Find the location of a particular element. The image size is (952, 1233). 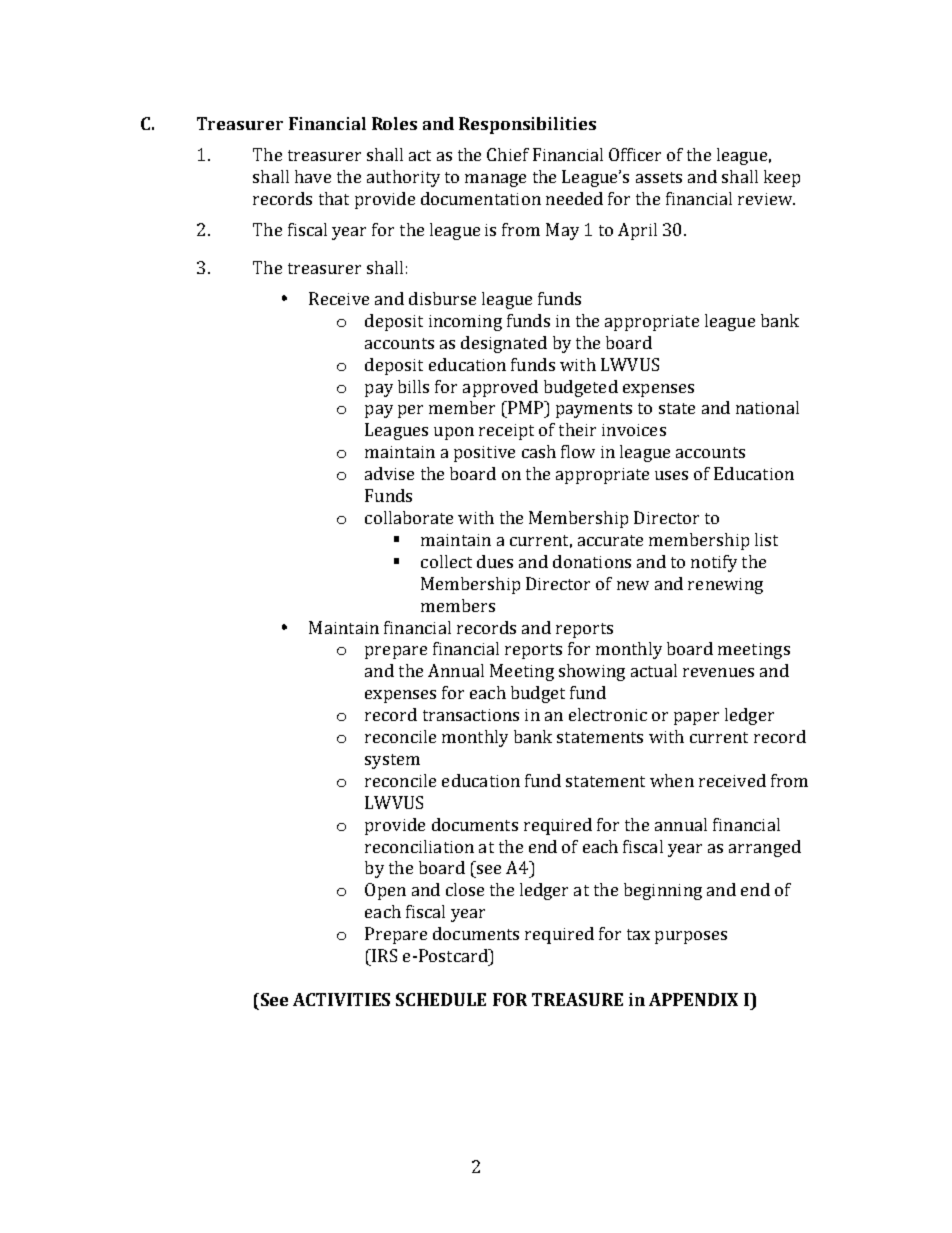

notify is located at coordinates (714, 563).
